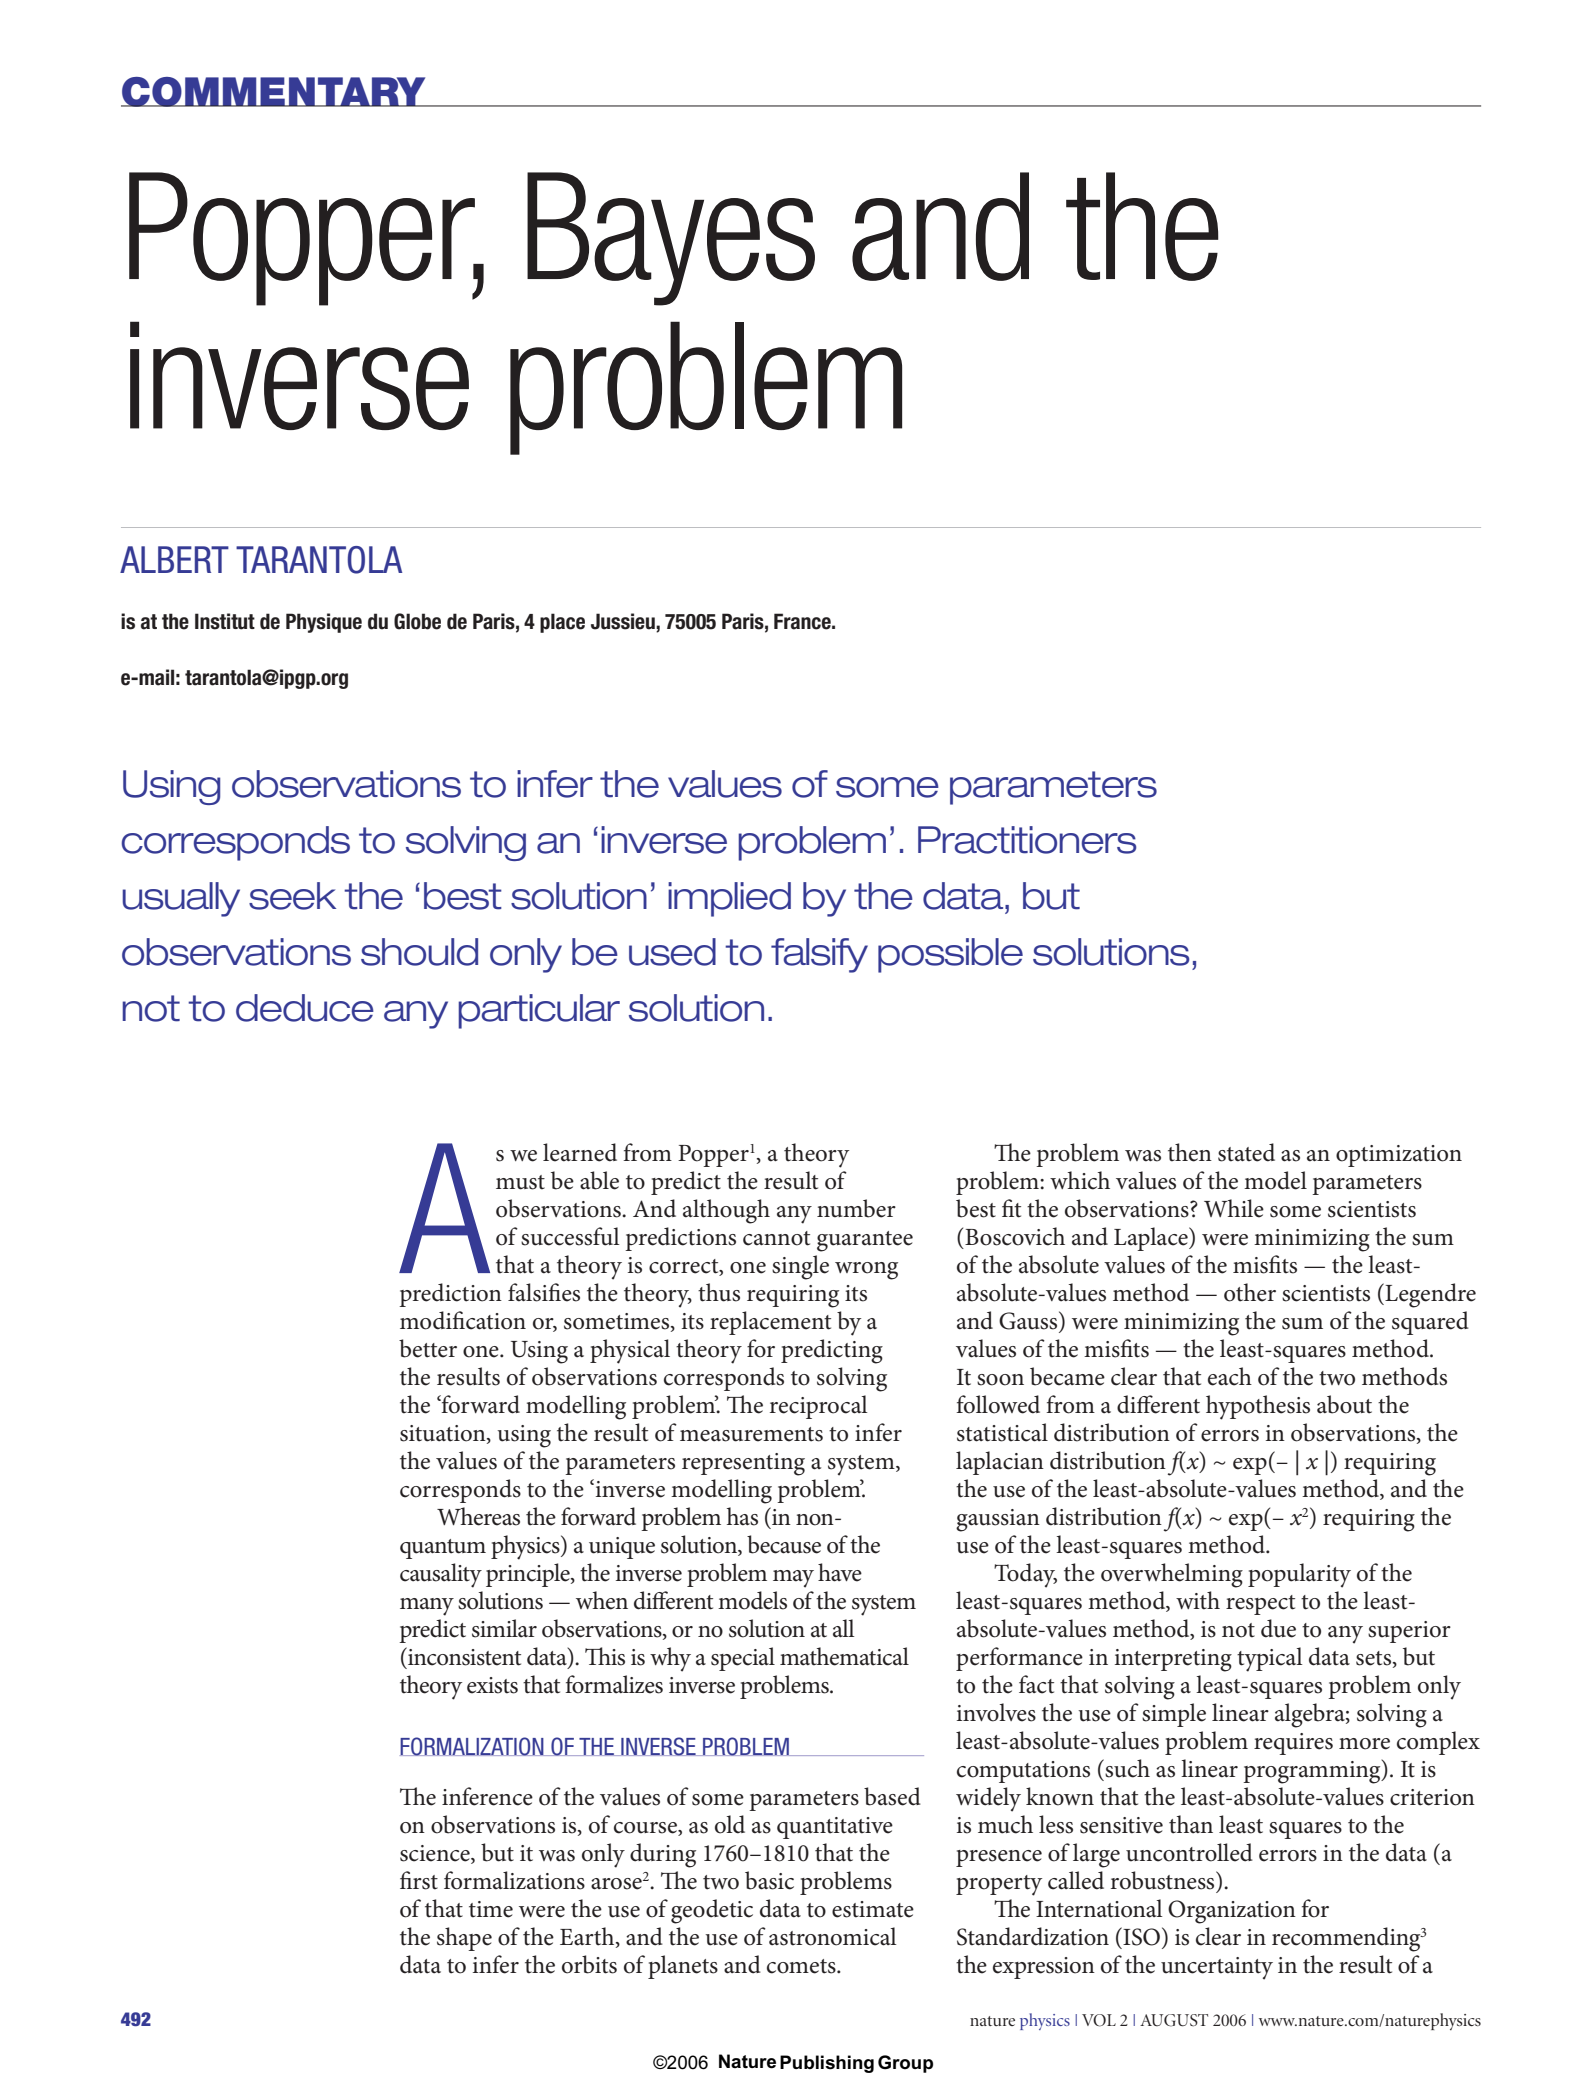 This image has width=1587, height=2086. Describe the element at coordinates (274, 92) in the image. I see `COMMENTARY` at that location.
